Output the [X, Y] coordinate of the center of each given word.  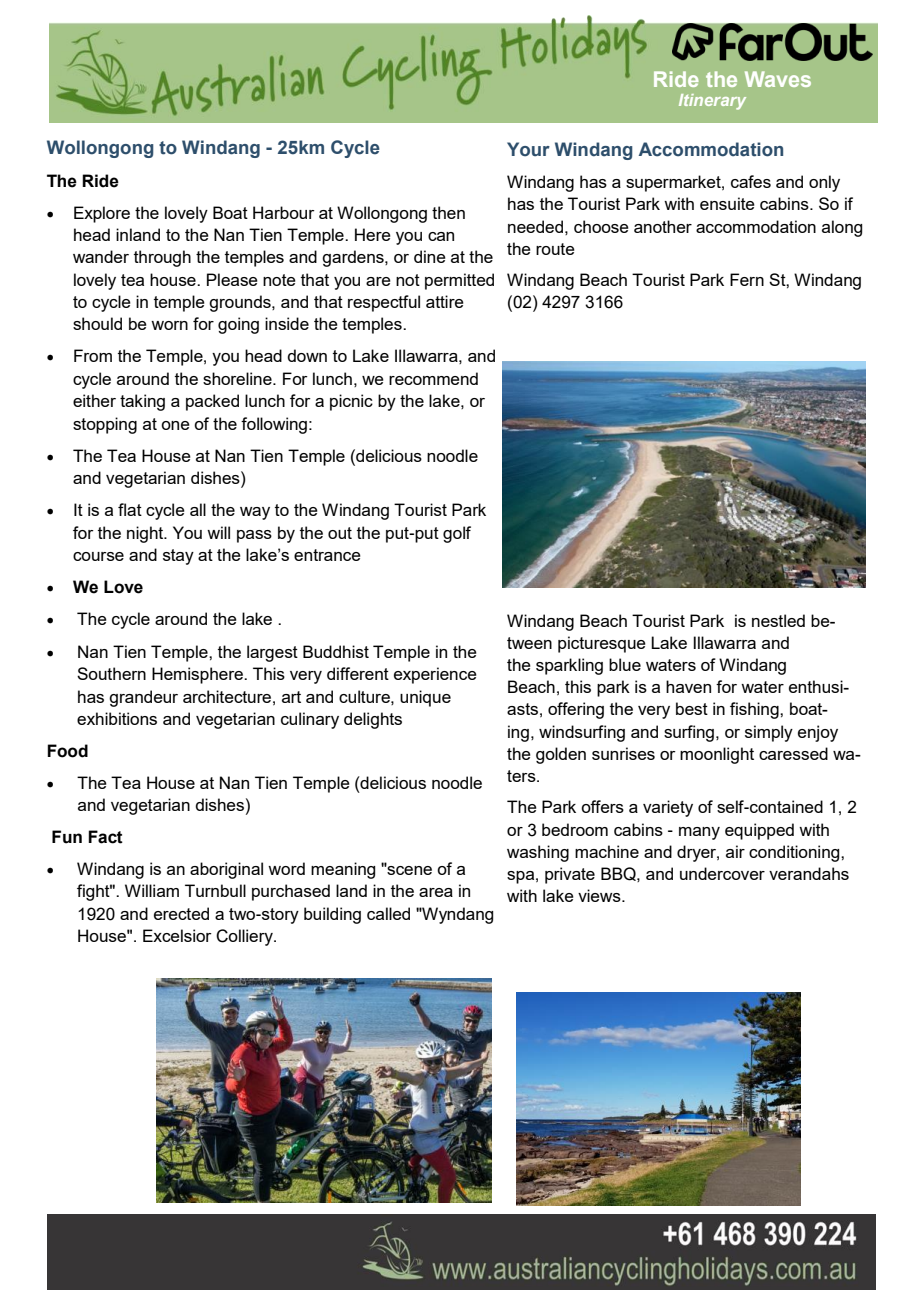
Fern [747, 279]
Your [528, 149]
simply [769, 733]
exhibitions [117, 718]
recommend [433, 378]
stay [178, 557]
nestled [778, 620]
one [175, 425]
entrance [327, 555]
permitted [459, 281]
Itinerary [712, 102]
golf [457, 534]
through [162, 258]
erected [181, 913]
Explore [102, 214]
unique [425, 698]
